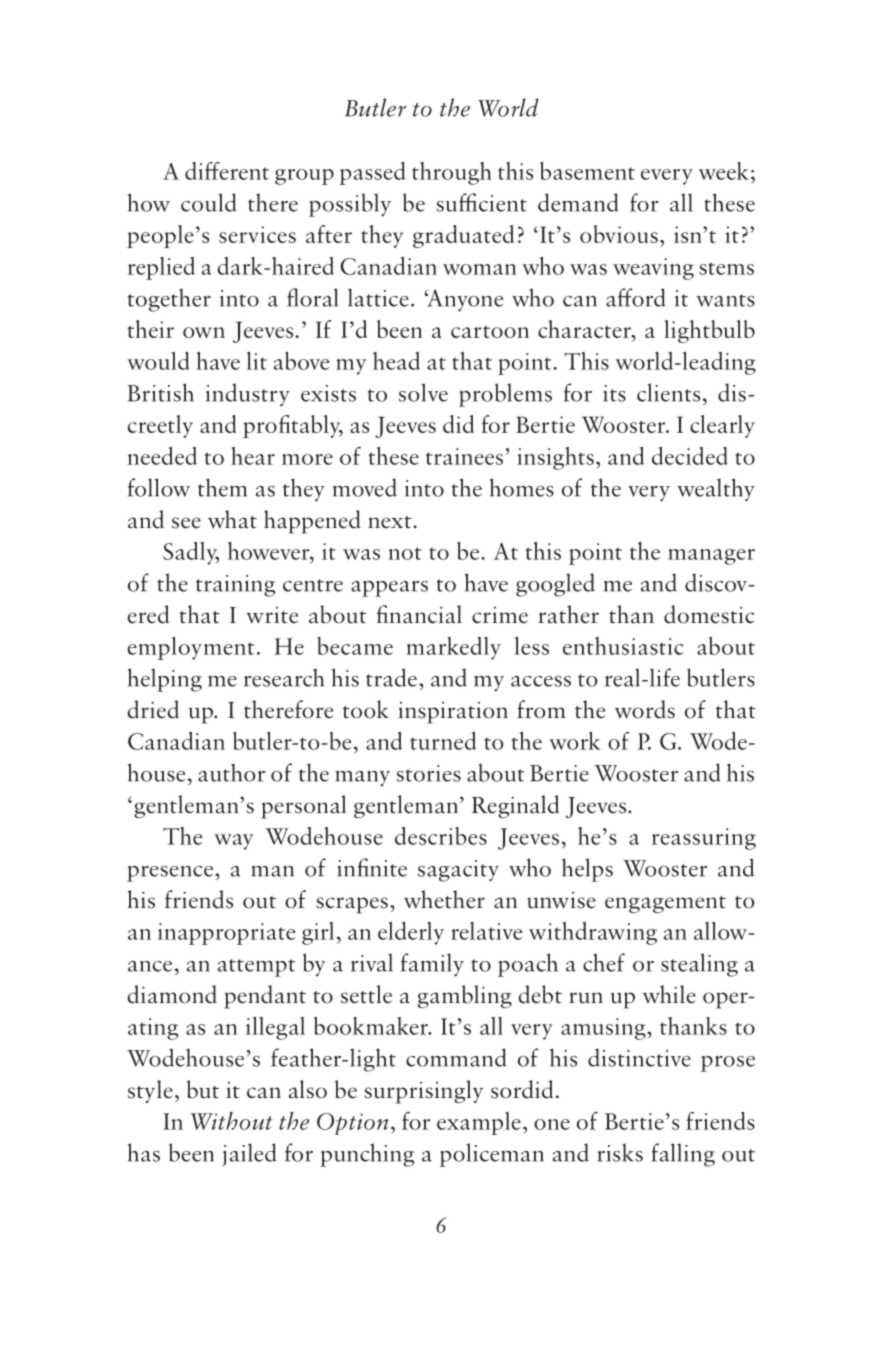  I want to click on markedly, so click(454, 648).
